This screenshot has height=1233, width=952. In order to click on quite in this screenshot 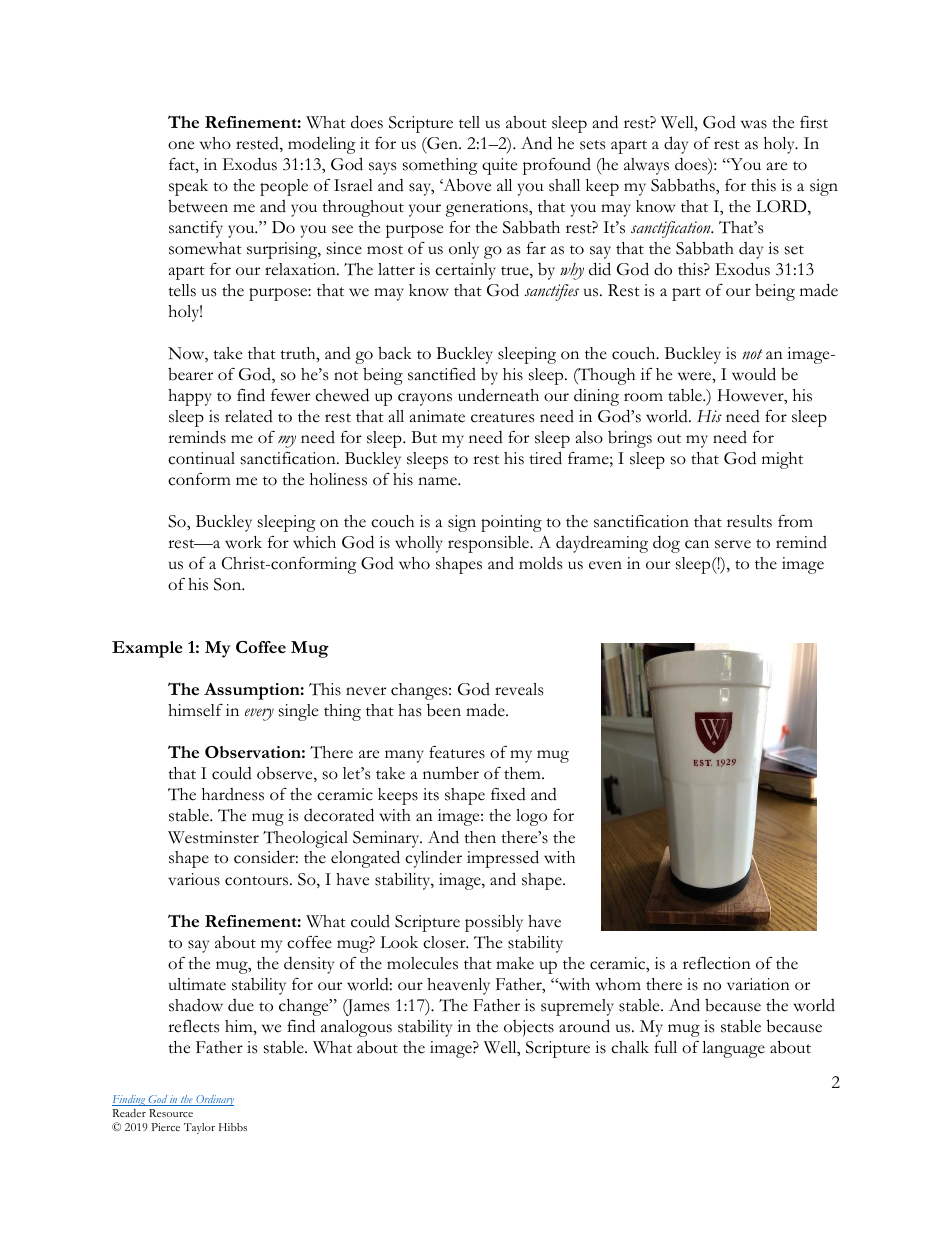, I will do `click(499, 166)`.
